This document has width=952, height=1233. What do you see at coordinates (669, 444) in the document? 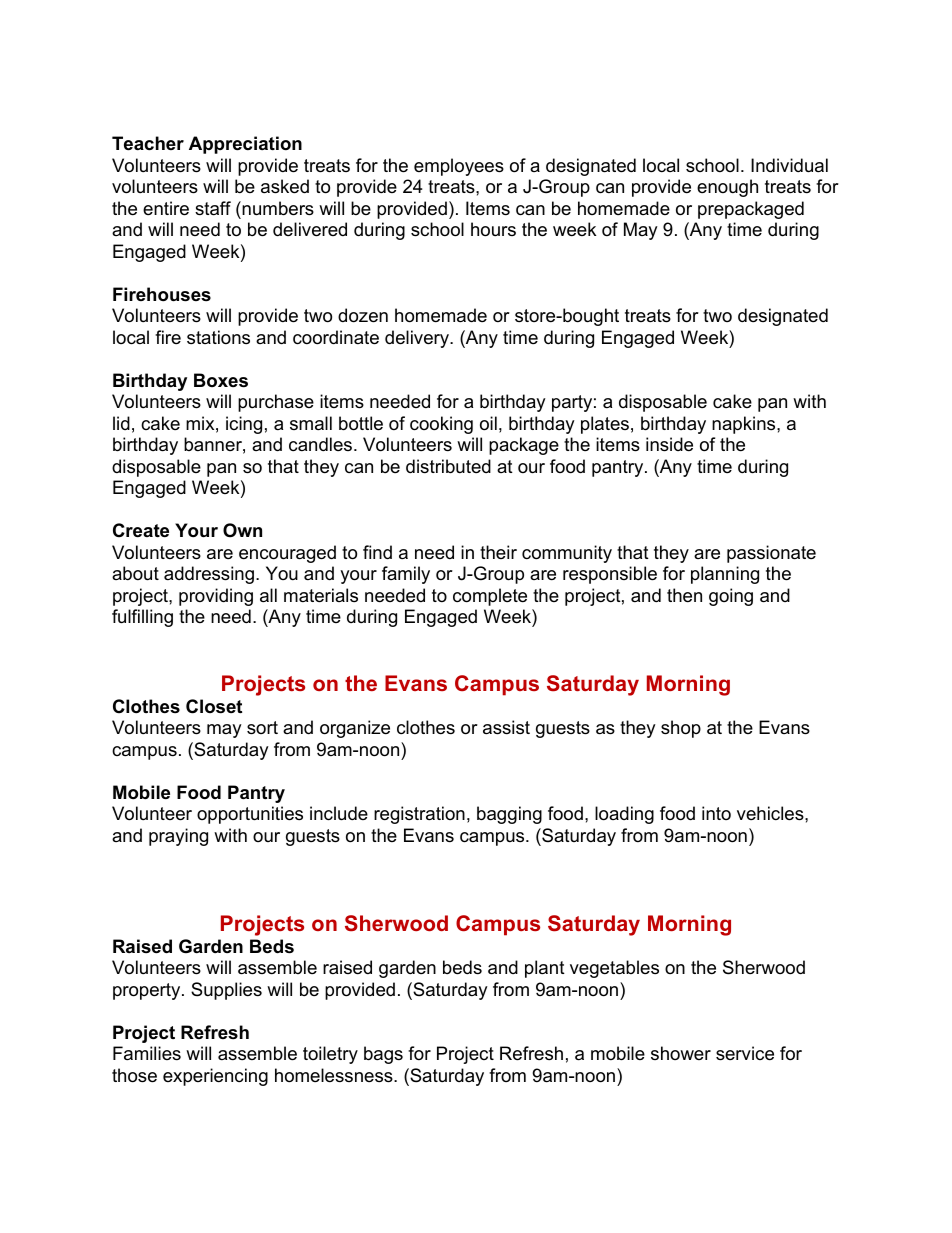
I see `inside` at bounding box center [669, 444].
